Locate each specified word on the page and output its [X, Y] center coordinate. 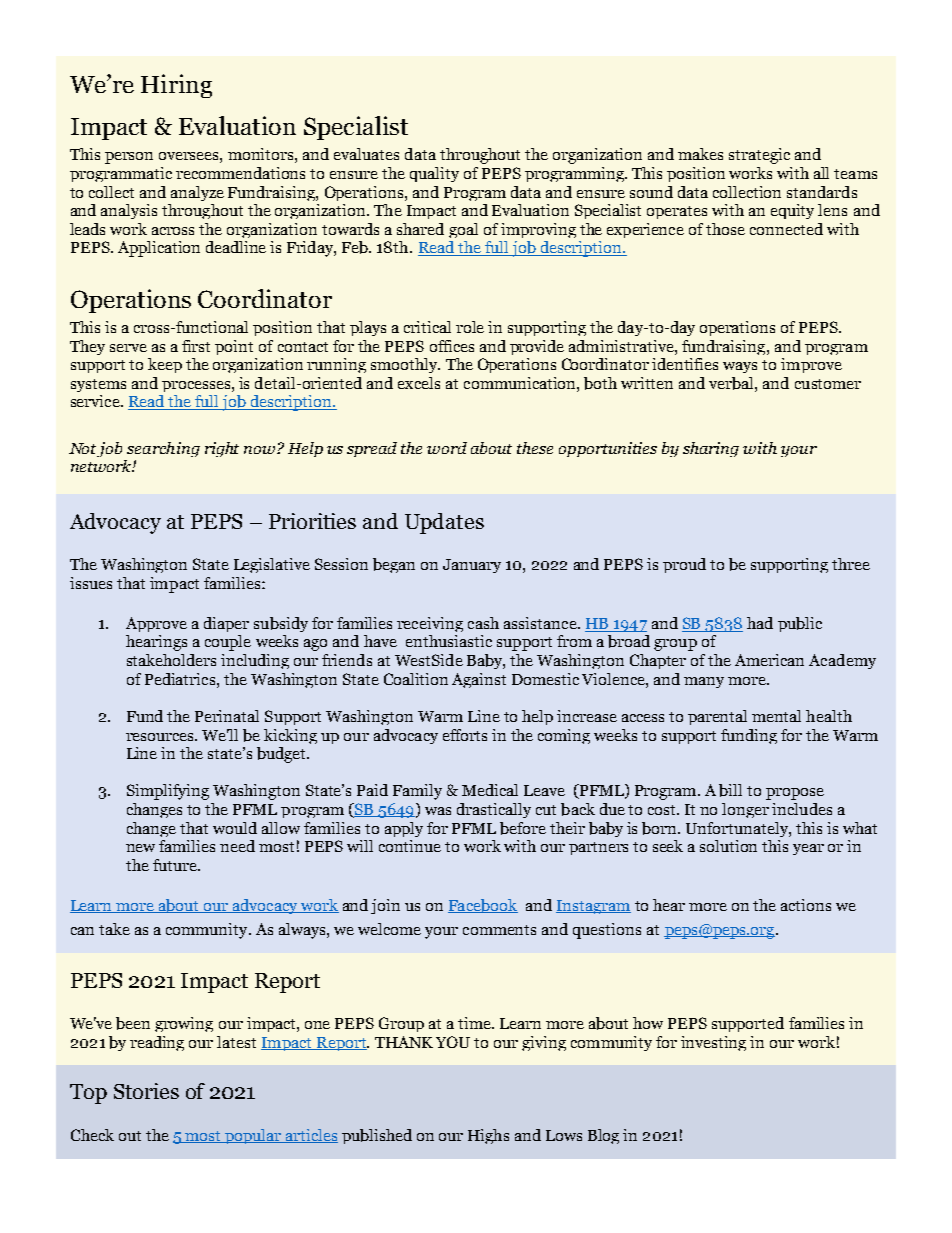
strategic [759, 156]
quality [434, 174]
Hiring [176, 86]
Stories [146, 1091]
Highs [488, 1136]
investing [713, 1043]
